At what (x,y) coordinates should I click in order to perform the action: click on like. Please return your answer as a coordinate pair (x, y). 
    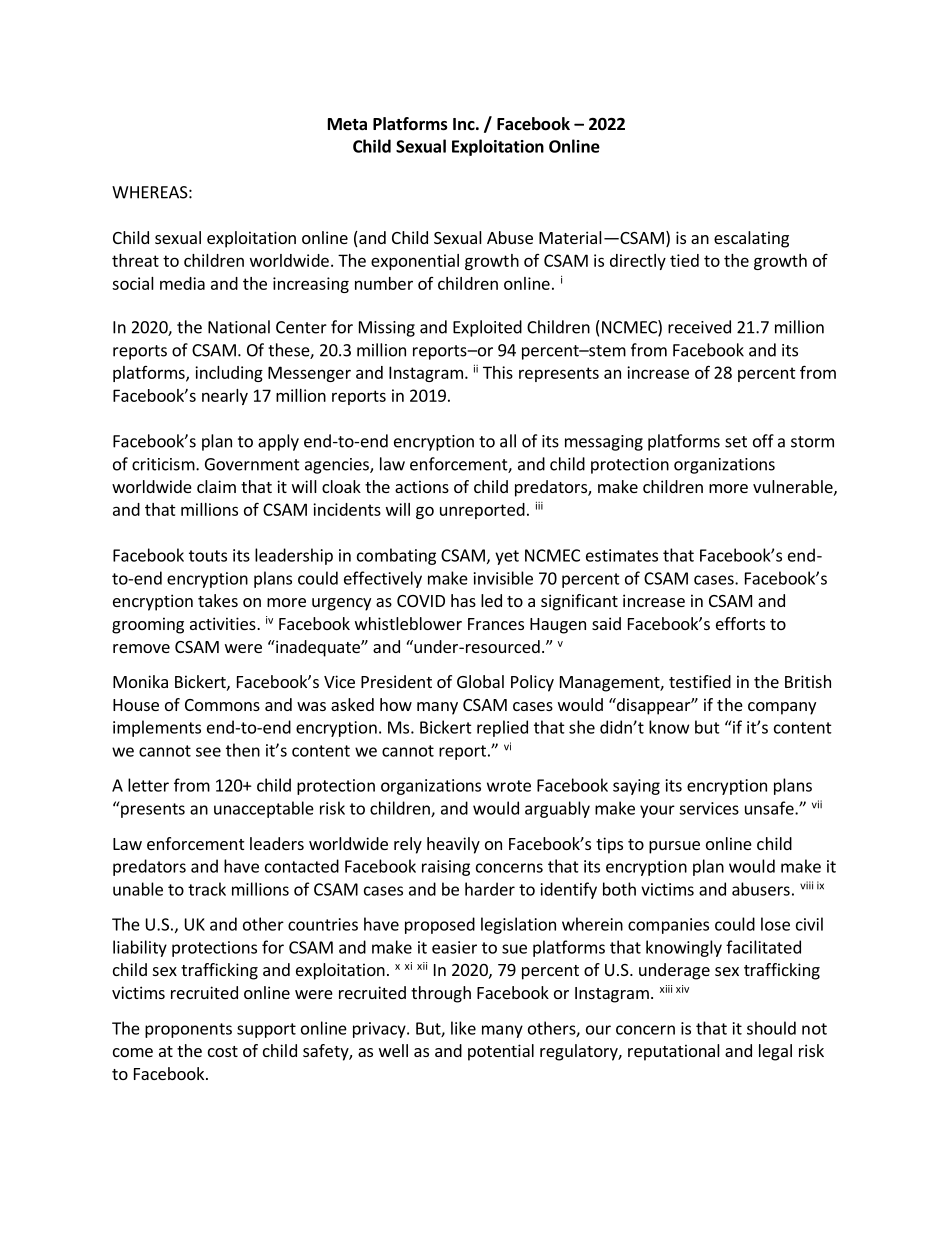
    Looking at the image, I should click on (463, 1028).
